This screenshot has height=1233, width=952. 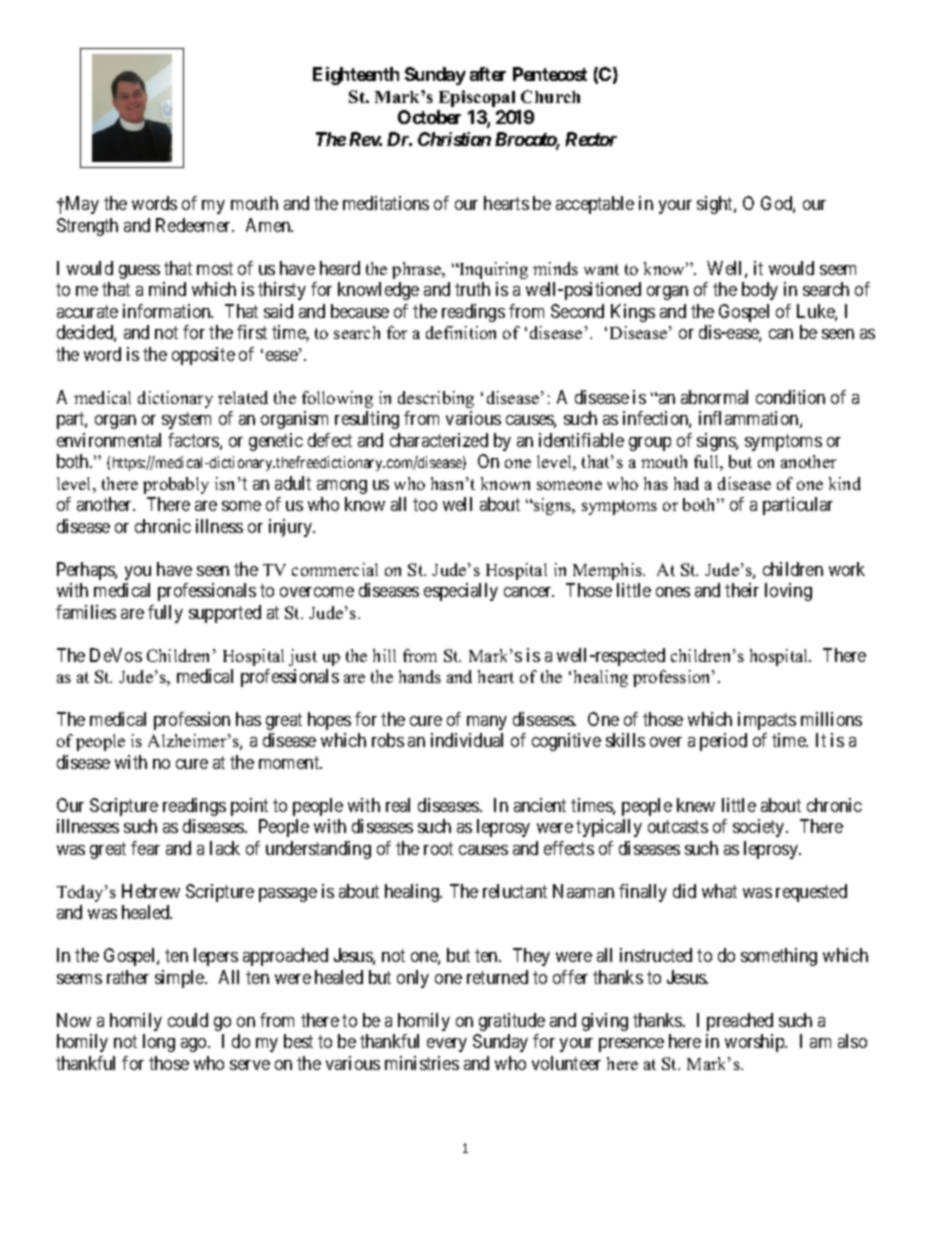 What do you see at coordinates (438, 848) in the screenshot?
I see `root` at bounding box center [438, 848].
